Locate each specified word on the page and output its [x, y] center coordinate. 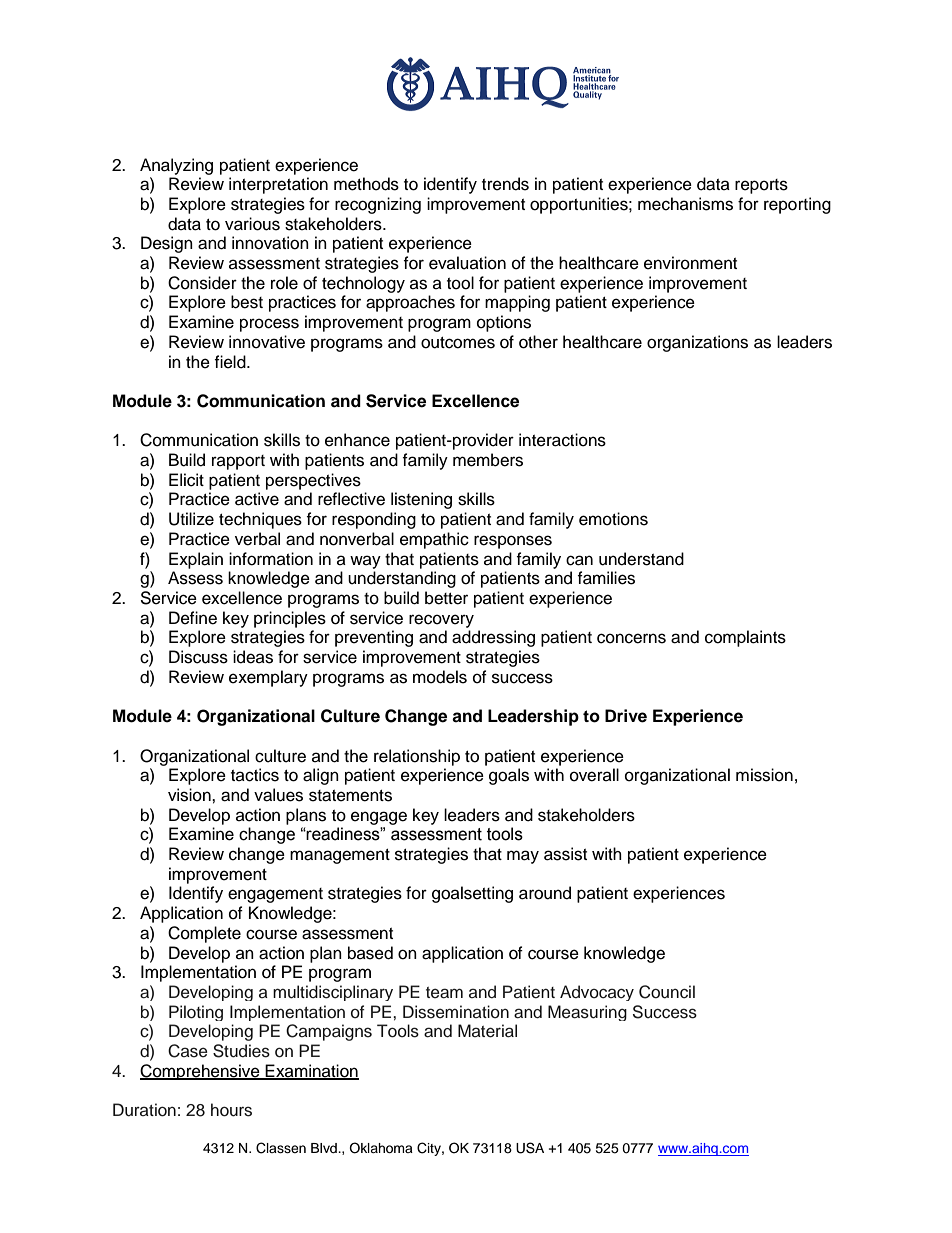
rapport [238, 462]
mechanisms [685, 204]
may [523, 857]
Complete [204, 934]
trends [505, 184]
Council [667, 992]
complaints [745, 638]
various [252, 224]
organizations [697, 343]
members [488, 460]
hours [231, 1110]
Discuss [198, 657]
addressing [493, 638]
